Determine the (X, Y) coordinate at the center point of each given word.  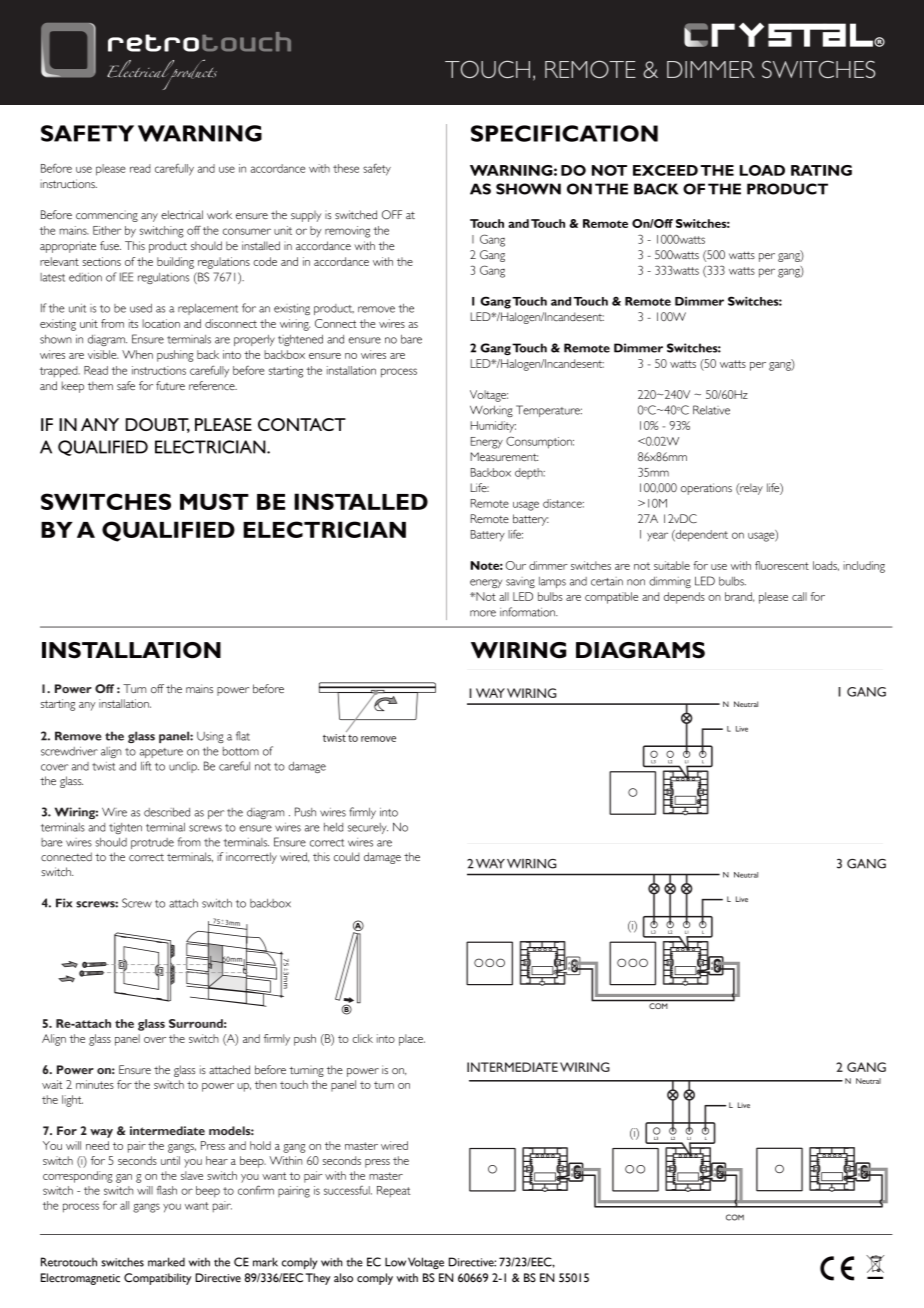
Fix (64, 903)
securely (368, 828)
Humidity (493, 427)
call (799, 596)
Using (210, 737)
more (483, 613)
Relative (711, 410)
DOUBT (158, 425)
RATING (821, 170)
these (346, 168)
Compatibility (157, 1279)
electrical (182, 214)
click (362, 1038)
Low (395, 1262)
